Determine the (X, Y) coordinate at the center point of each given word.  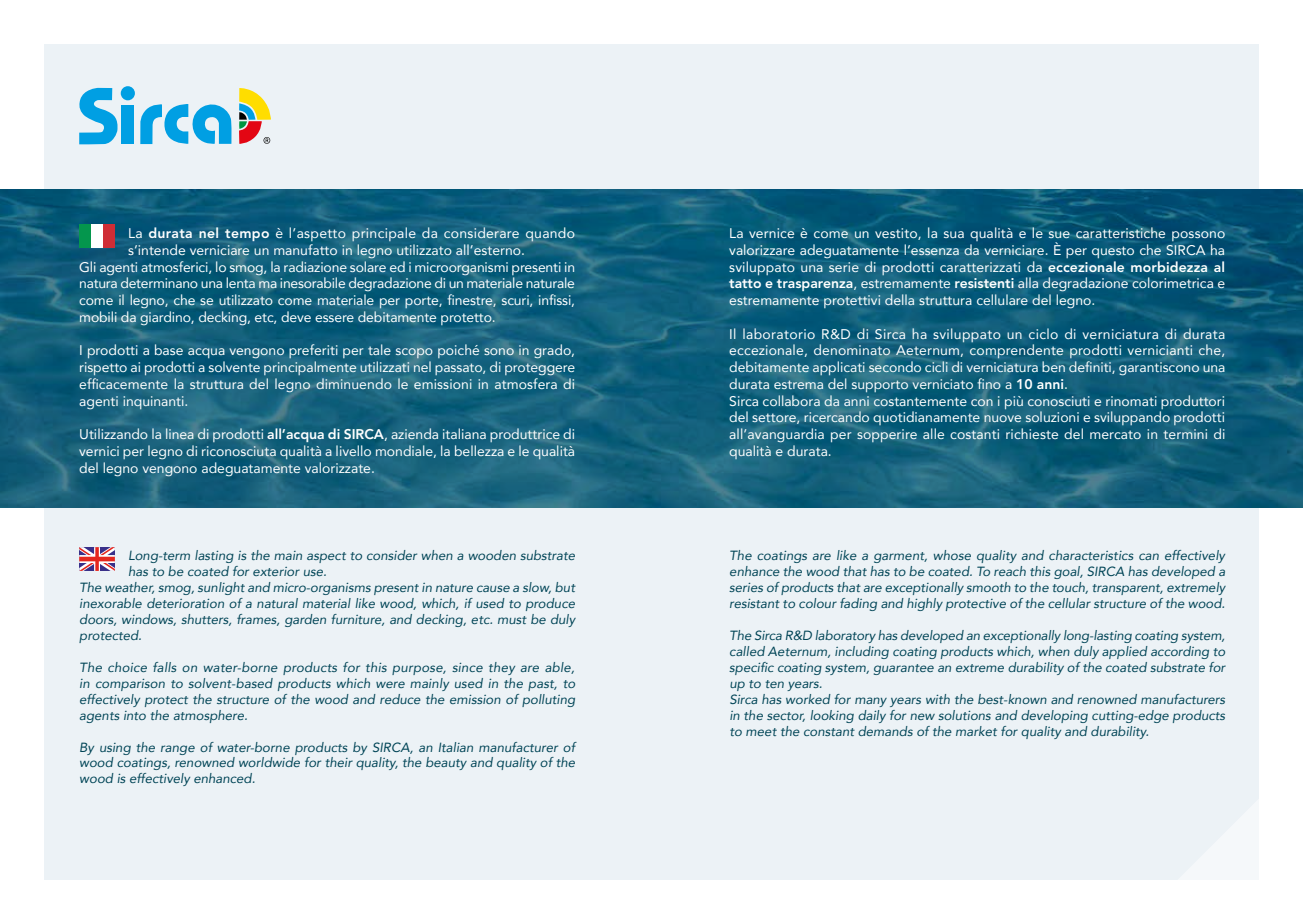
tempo (247, 235)
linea (180, 434)
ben (1053, 366)
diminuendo (354, 383)
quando (550, 234)
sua (954, 234)
